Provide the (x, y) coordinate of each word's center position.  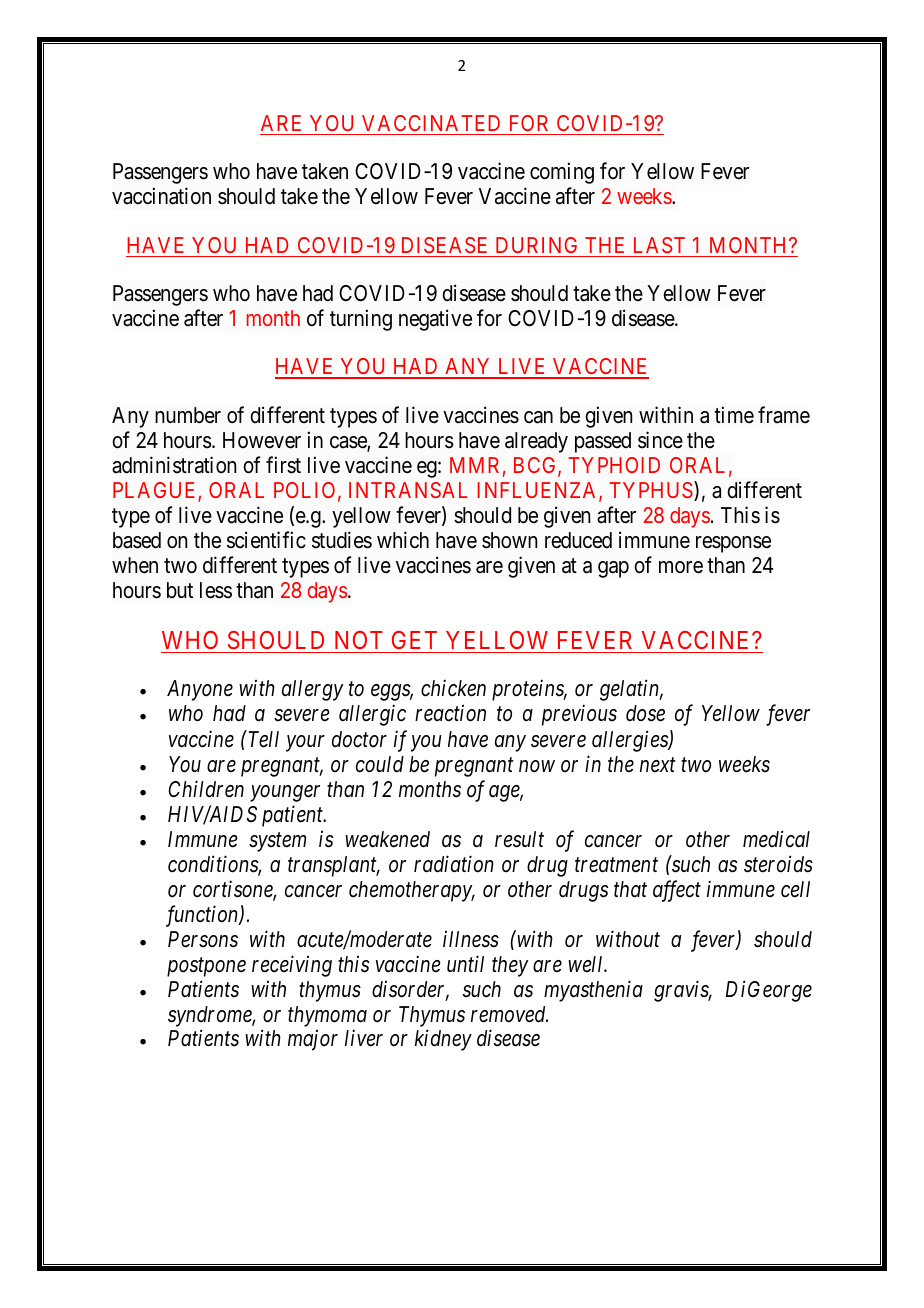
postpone (206, 967)
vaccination (161, 196)
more (681, 567)
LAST (659, 245)
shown (509, 540)
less (216, 590)
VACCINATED (431, 123)
